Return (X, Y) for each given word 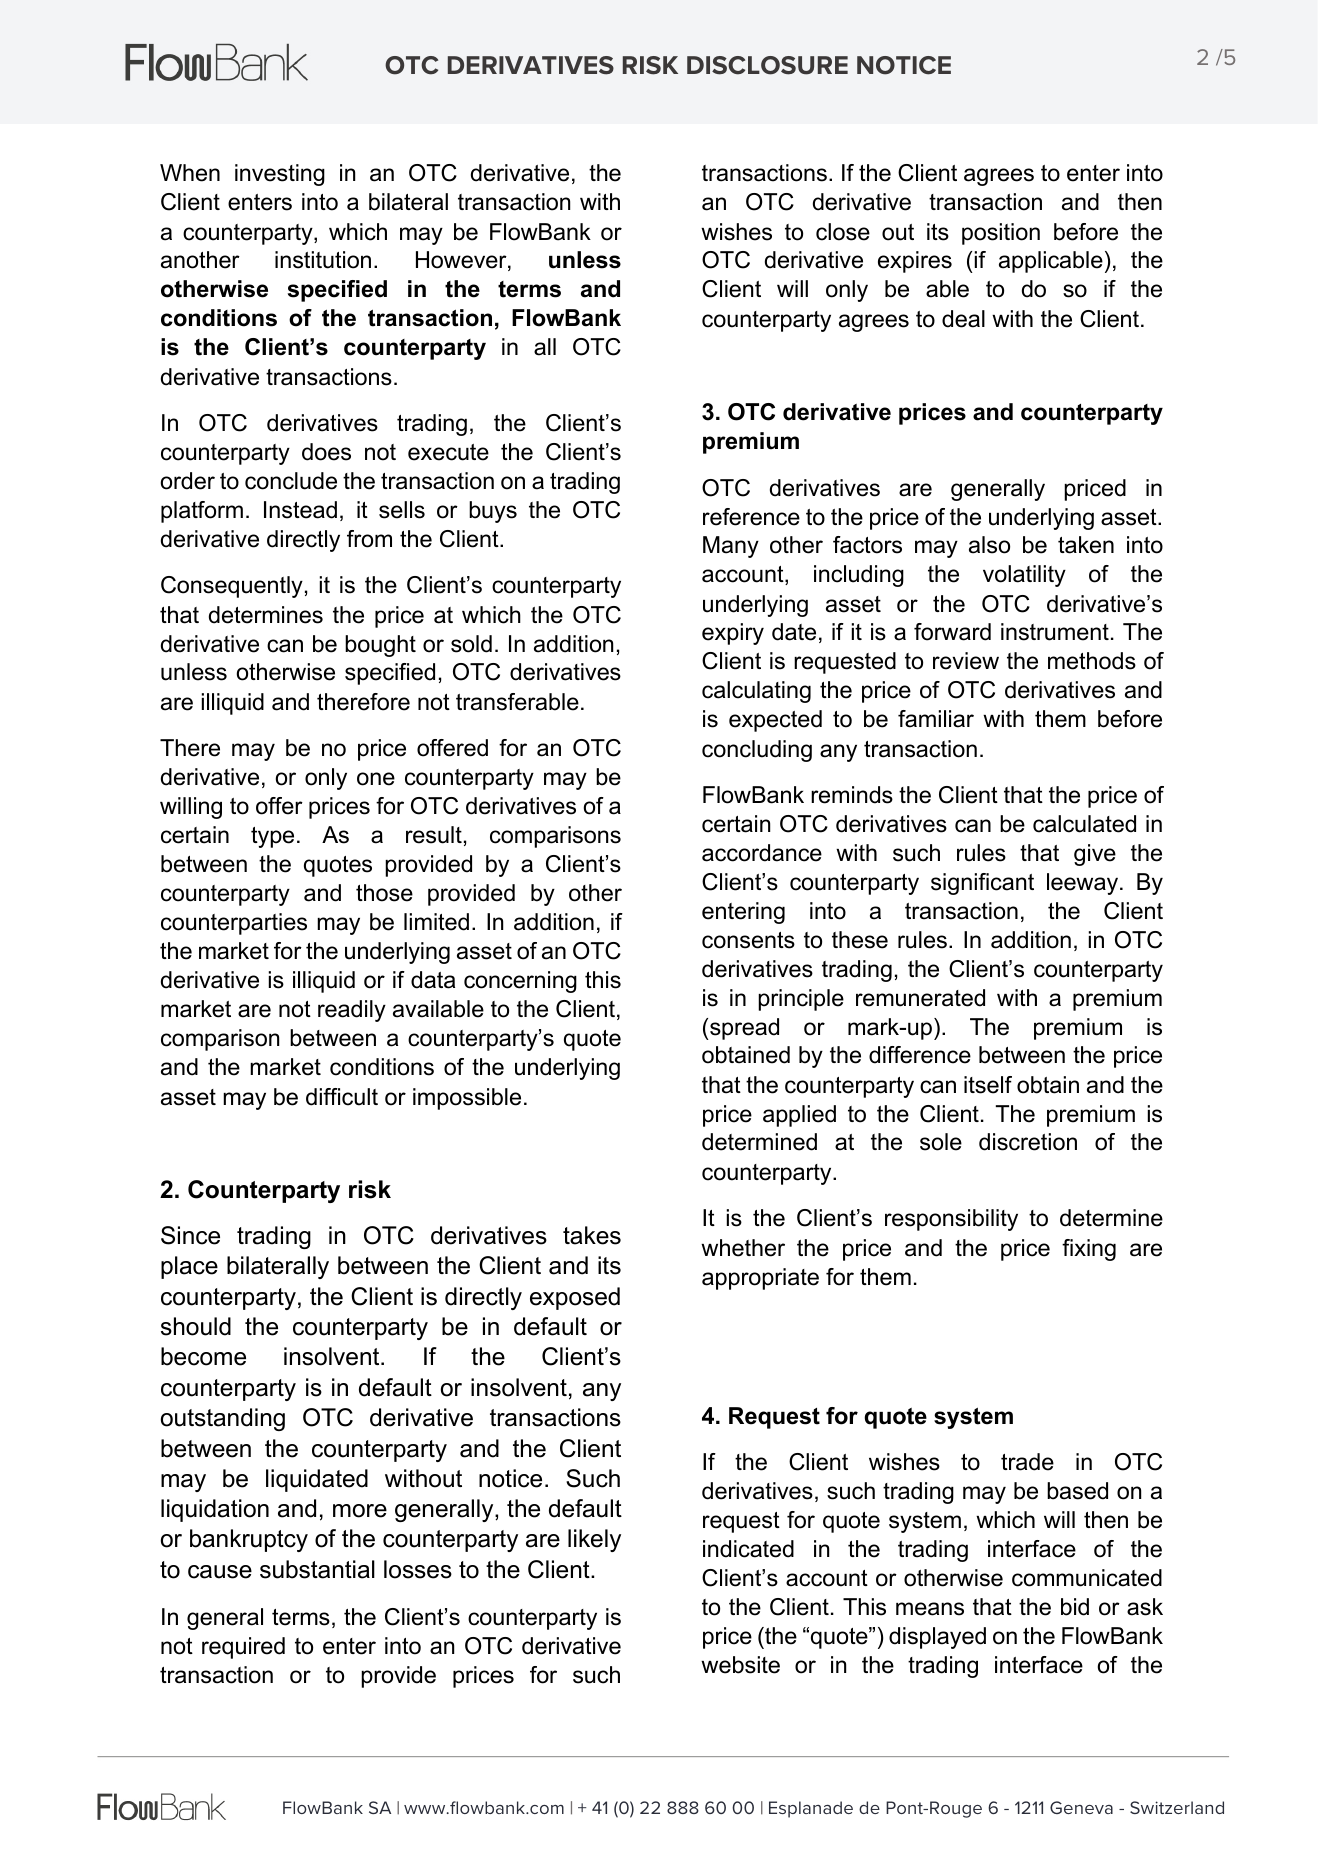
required (243, 1648)
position (1001, 234)
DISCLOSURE (767, 65)
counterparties (234, 924)
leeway (1084, 884)
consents (748, 940)
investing (280, 175)
